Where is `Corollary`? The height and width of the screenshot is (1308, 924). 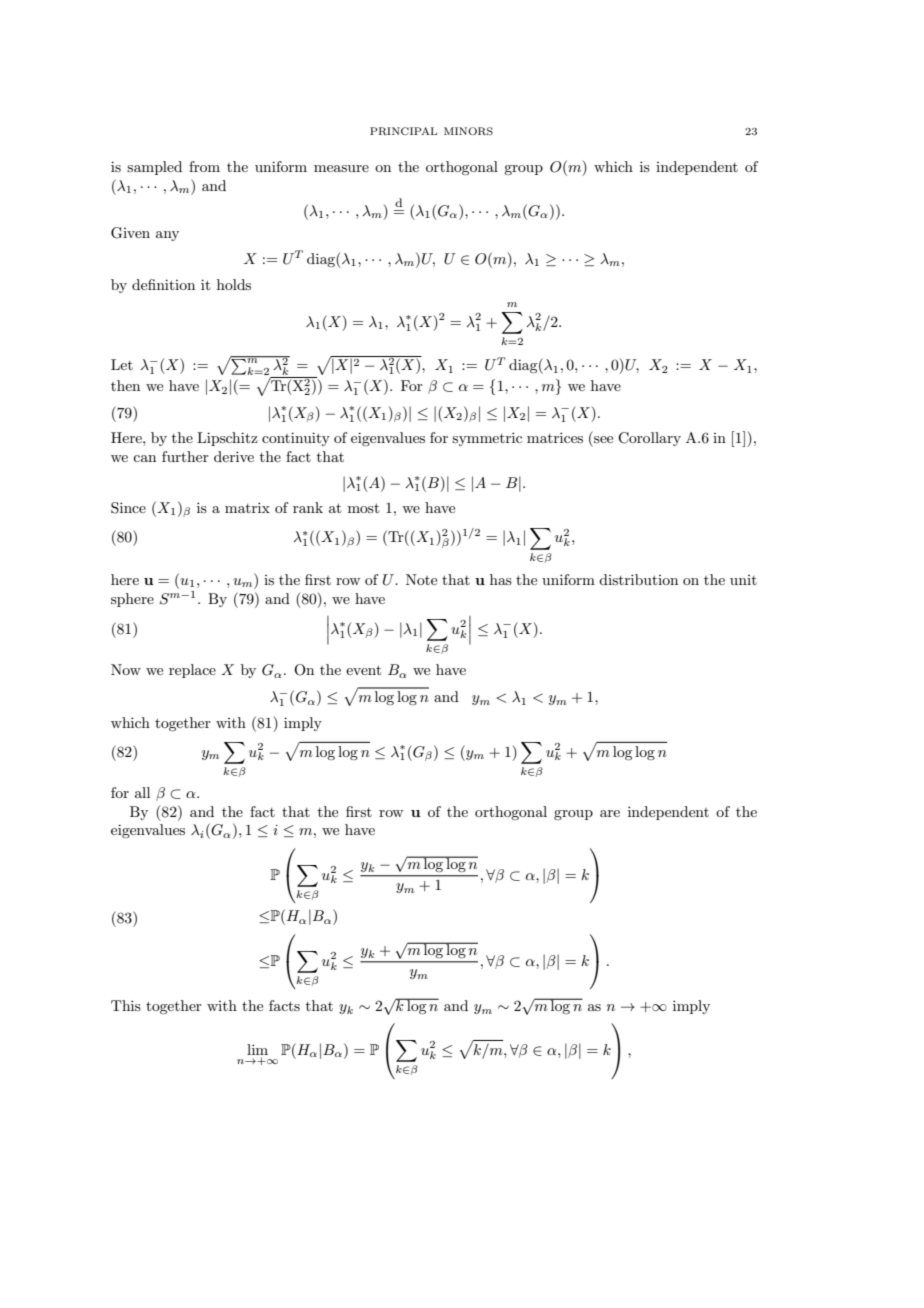 Corollary is located at coordinates (649, 439).
